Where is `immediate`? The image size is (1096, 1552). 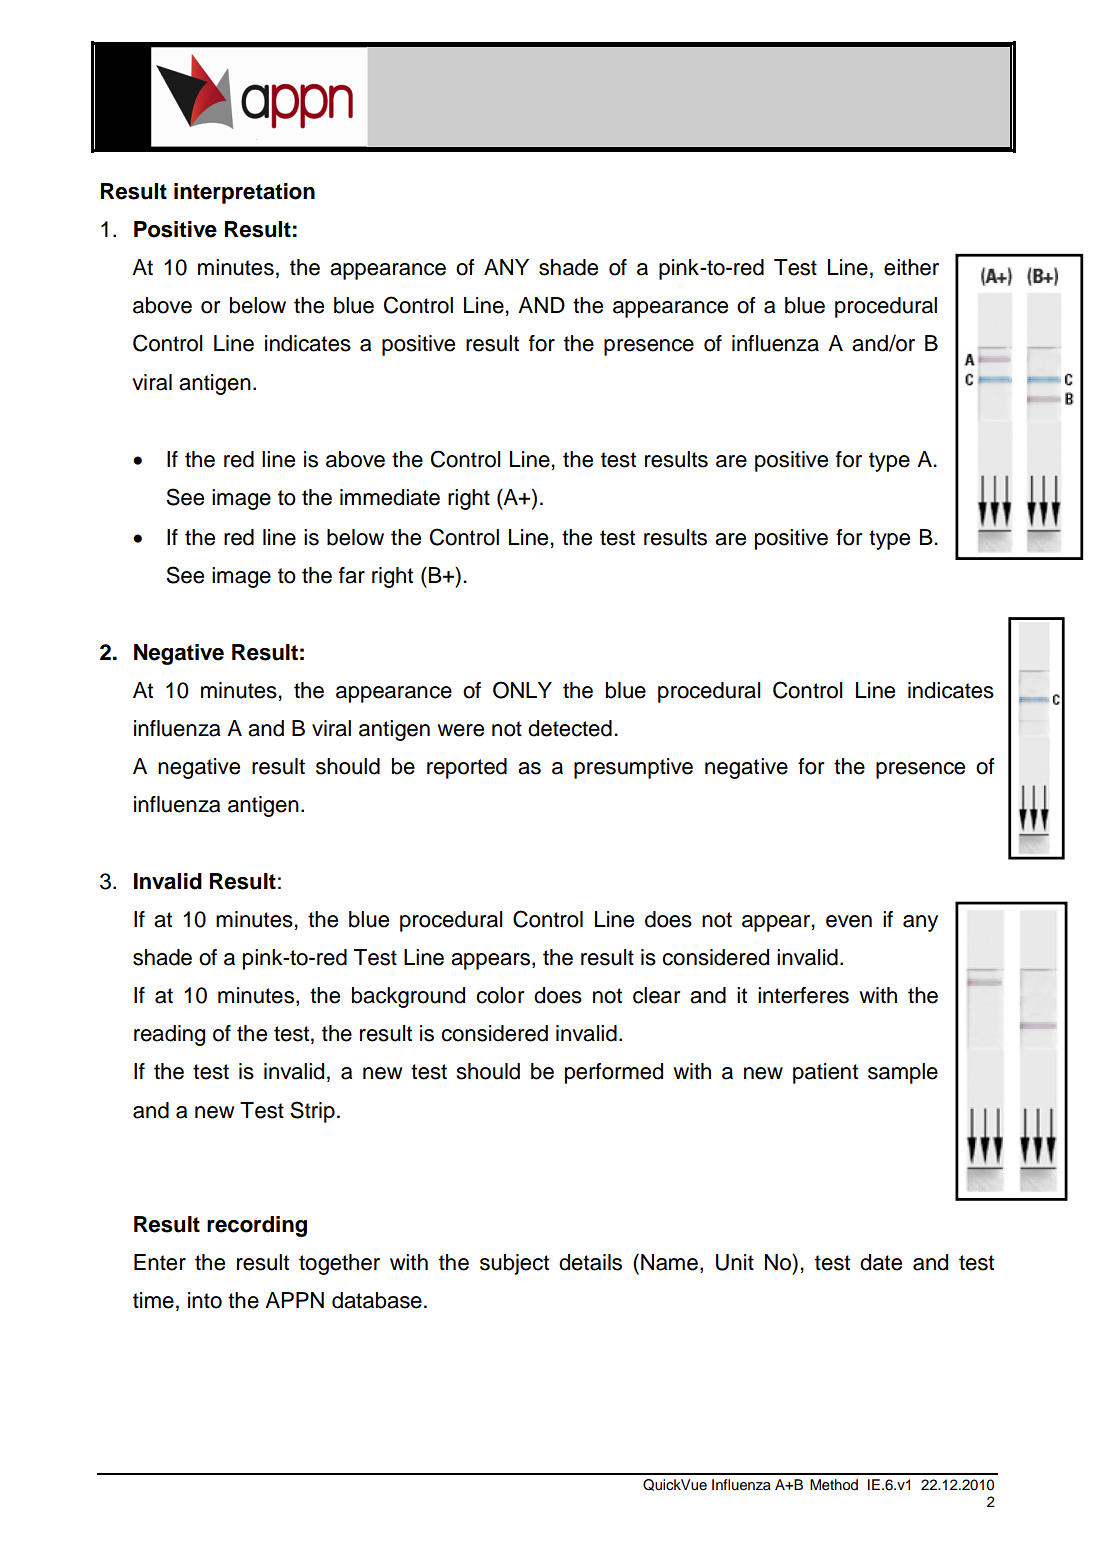
immediate is located at coordinates (390, 497).
